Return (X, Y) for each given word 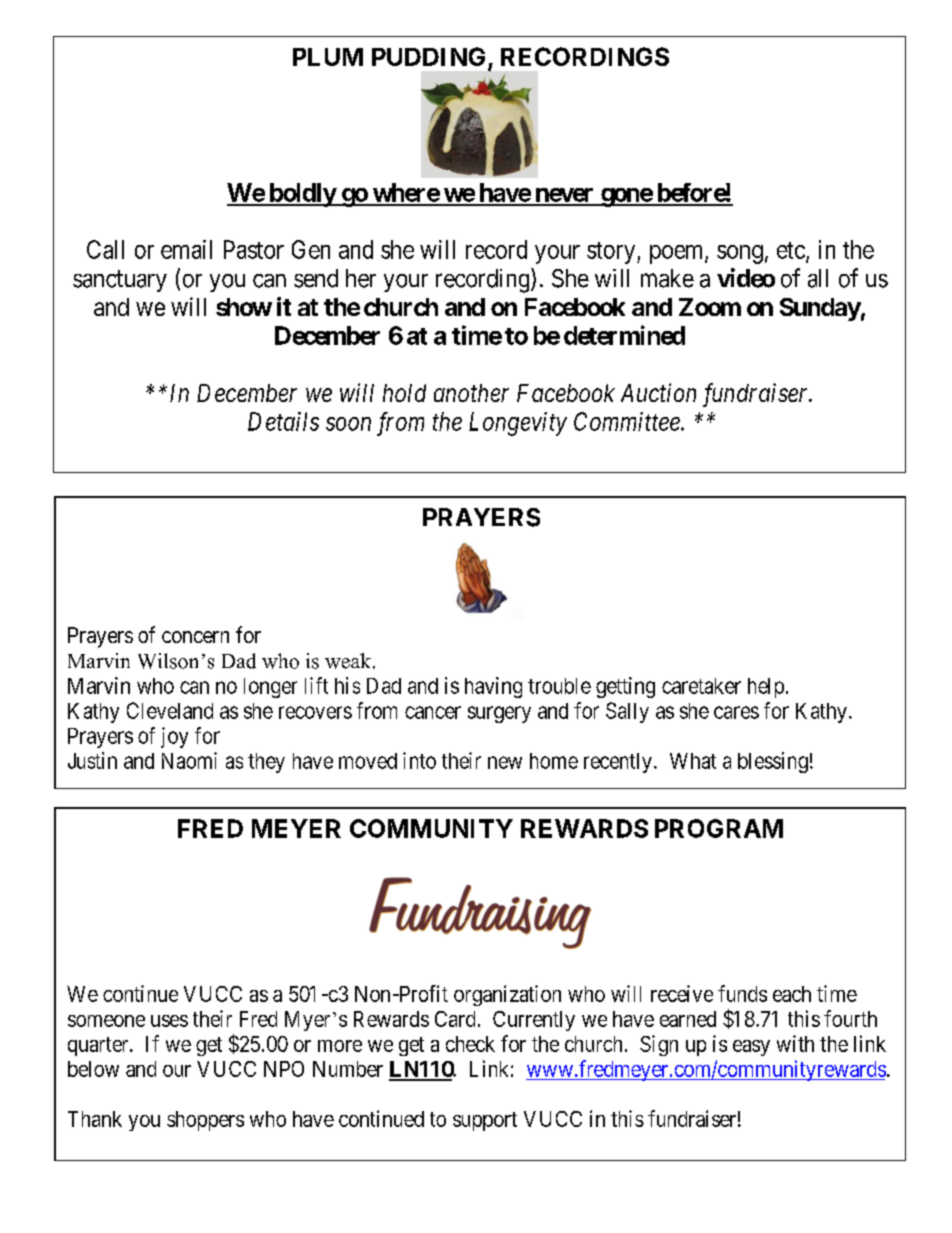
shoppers (205, 1121)
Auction (658, 392)
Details (283, 421)
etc (791, 250)
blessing (773, 762)
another (471, 393)
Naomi (189, 760)
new (505, 762)
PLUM (328, 57)
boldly (302, 195)
